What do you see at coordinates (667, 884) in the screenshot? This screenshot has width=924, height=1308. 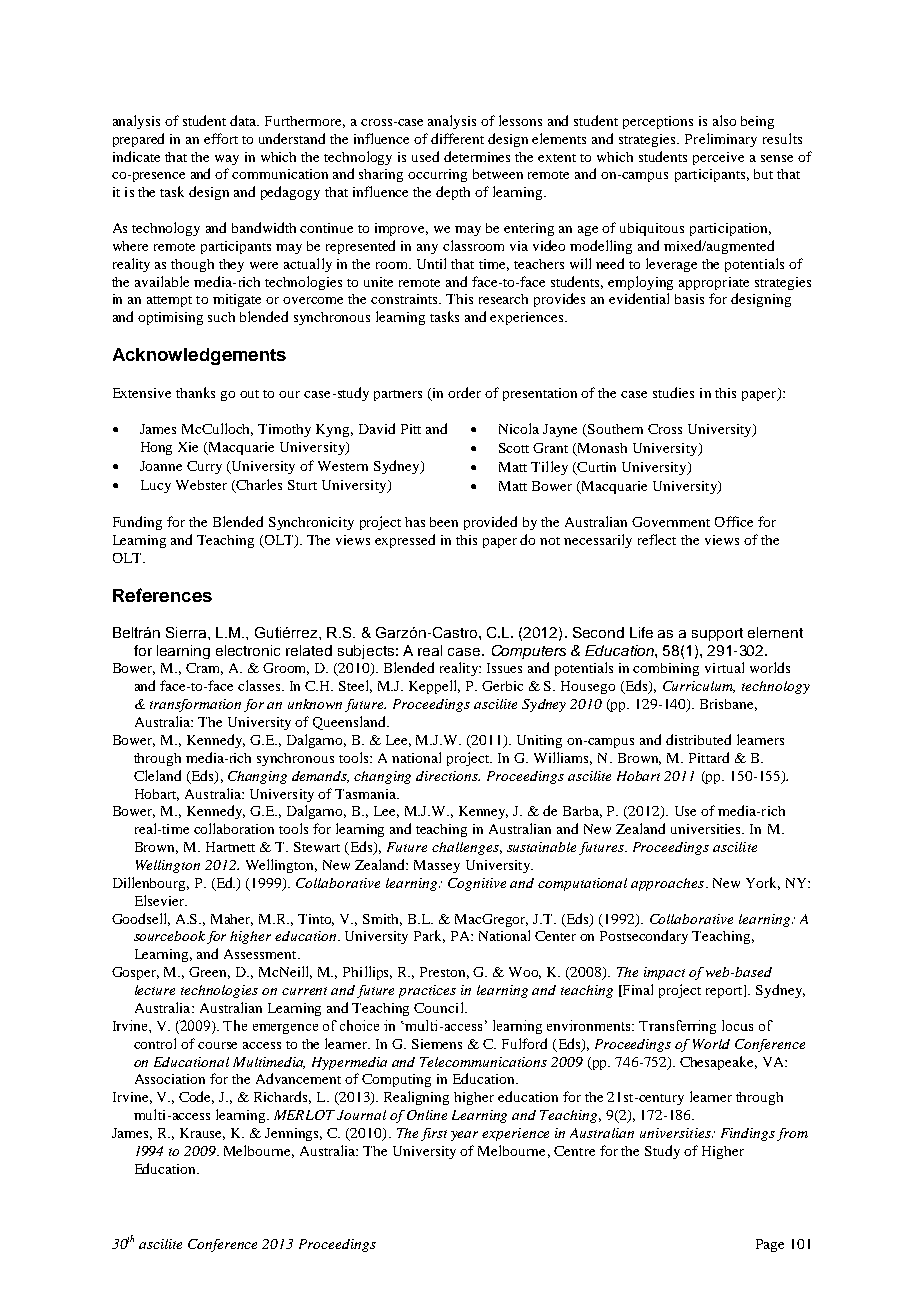 I see `approaches` at bounding box center [667, 884].
